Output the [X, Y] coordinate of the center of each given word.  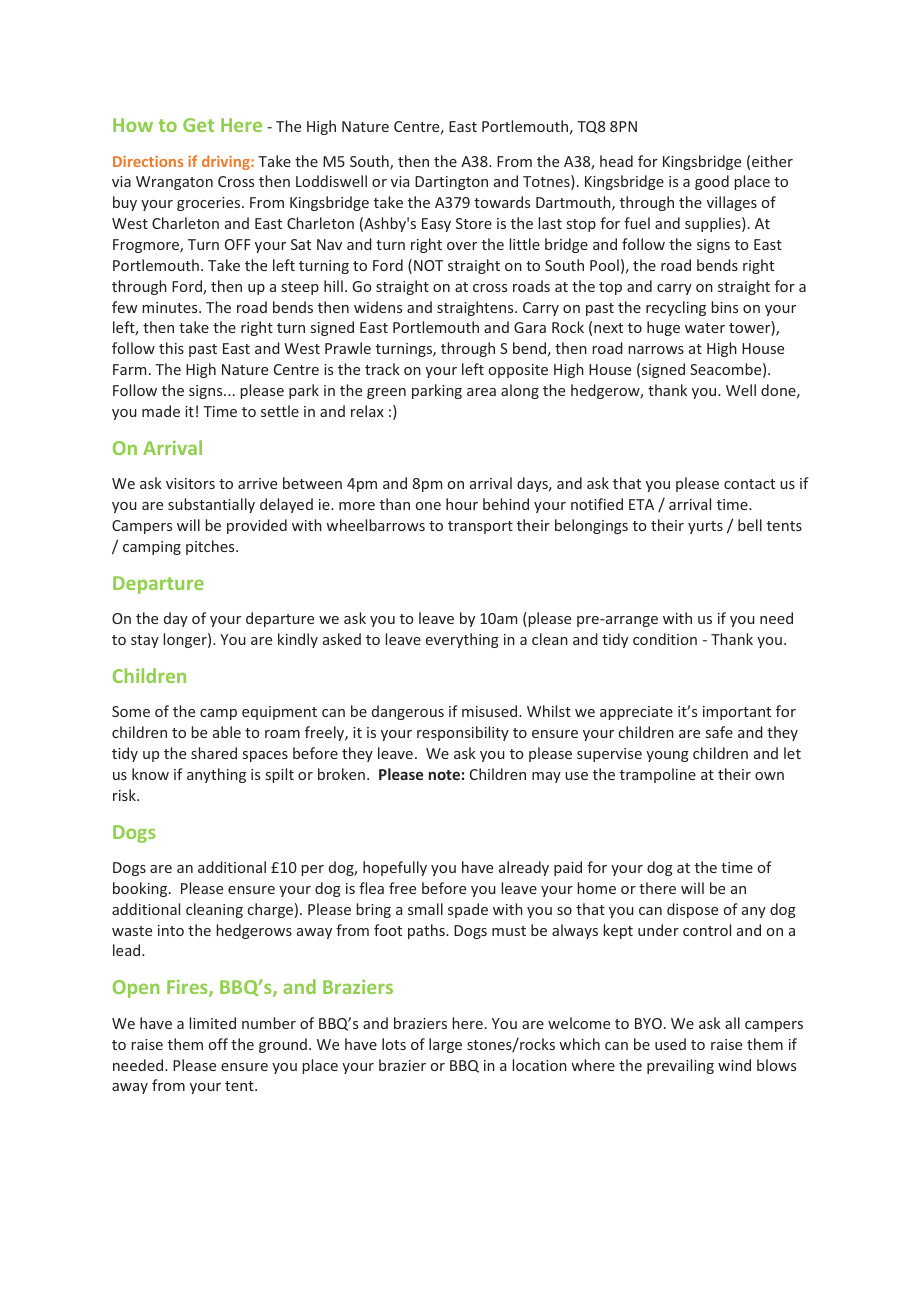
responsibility [463, 733]
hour [462, 504]
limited [212, 1023]
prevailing [680, 1066]
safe [719, 732]
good [712, 182]
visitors [190, 483]
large [445, 1045]
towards [502, 202]
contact [749, 484]
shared [214, 753]
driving [227, 162]
